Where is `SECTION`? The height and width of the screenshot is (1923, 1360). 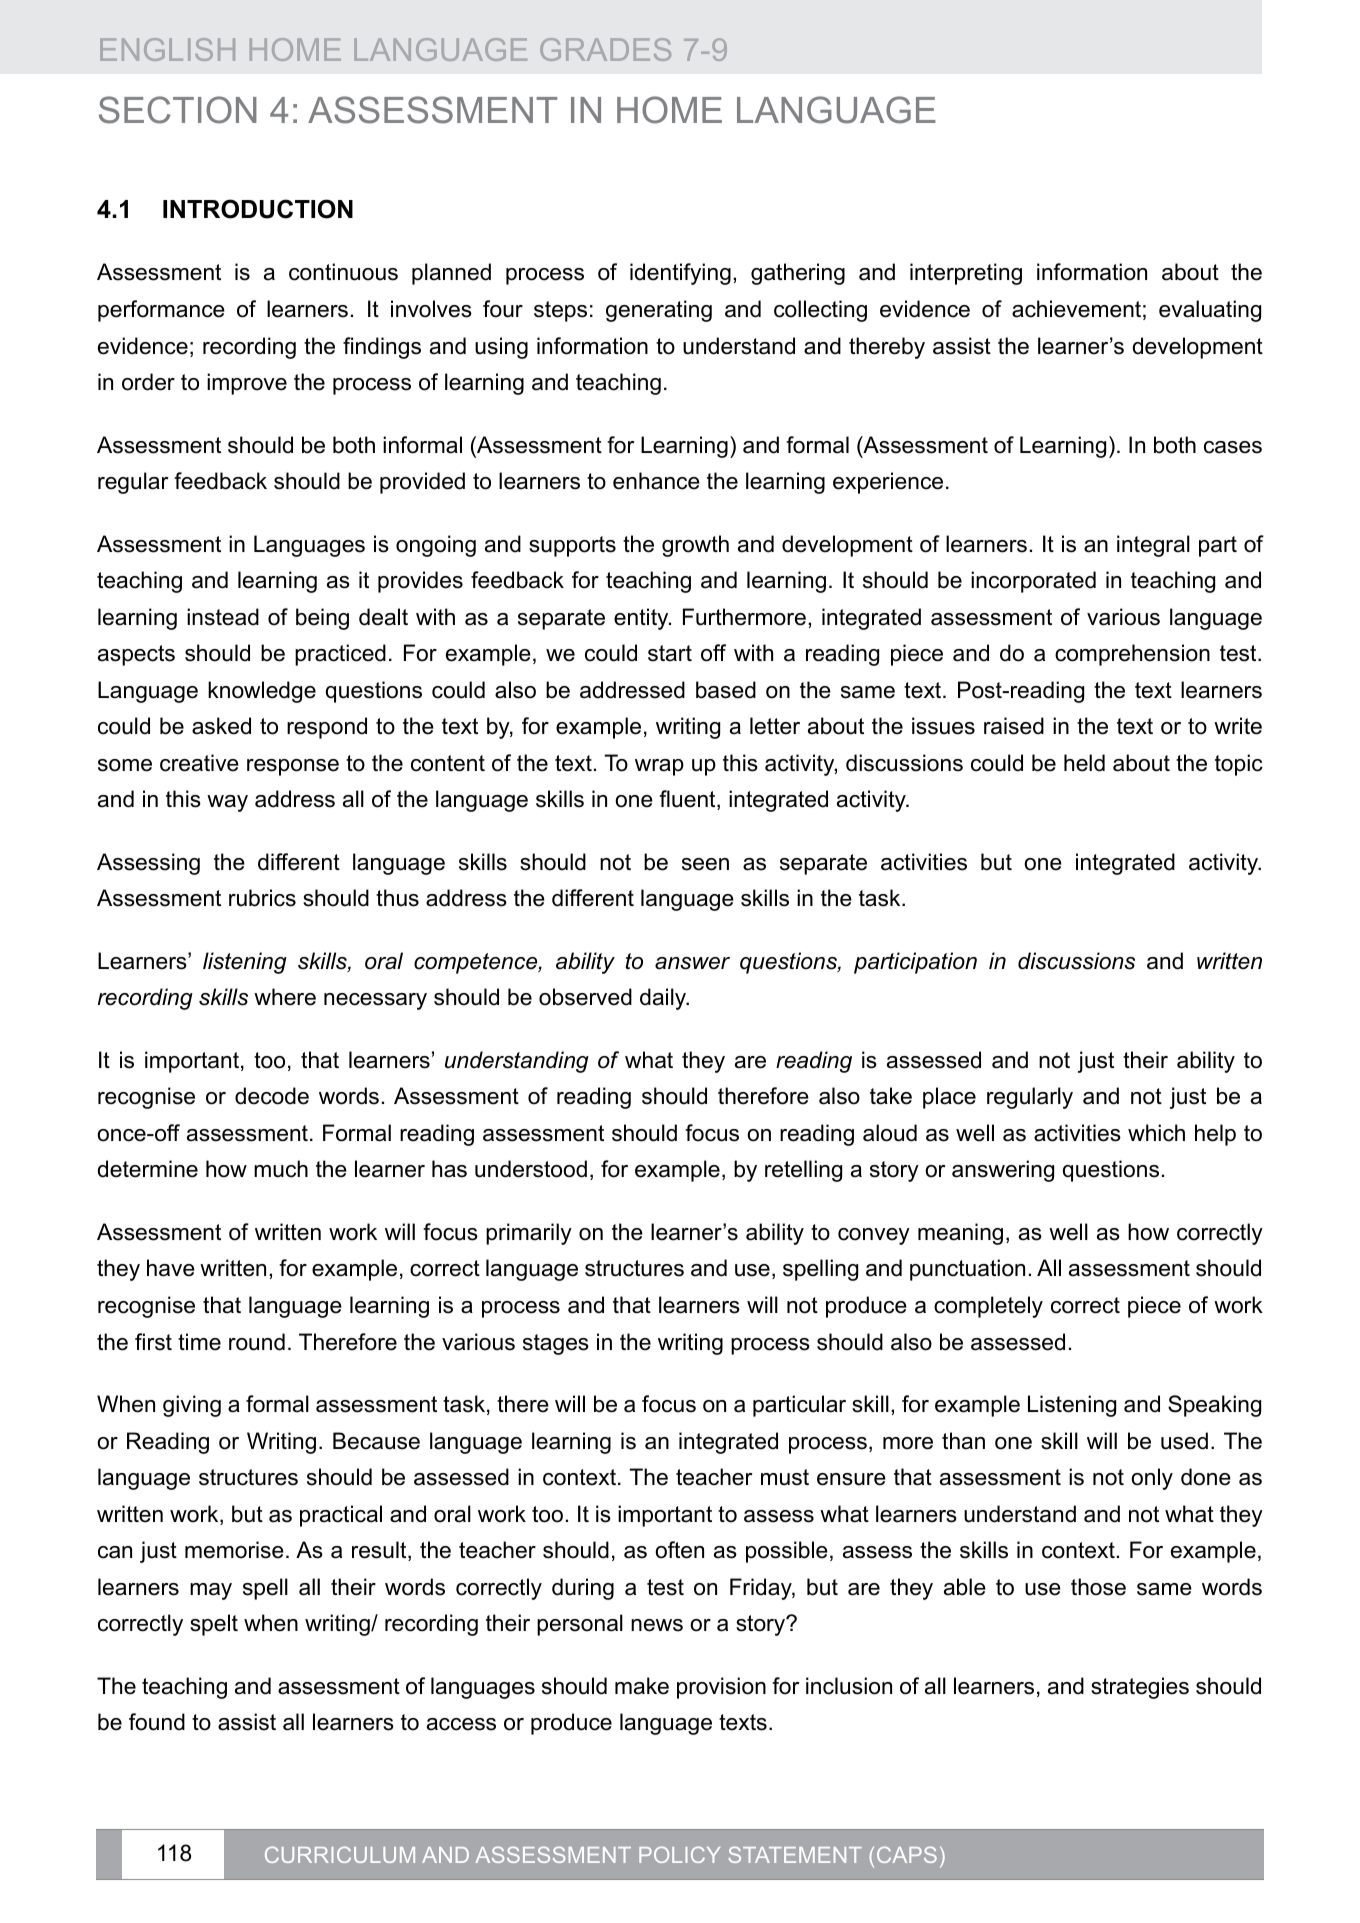 SECTION is located at coordinates (178, 110).
